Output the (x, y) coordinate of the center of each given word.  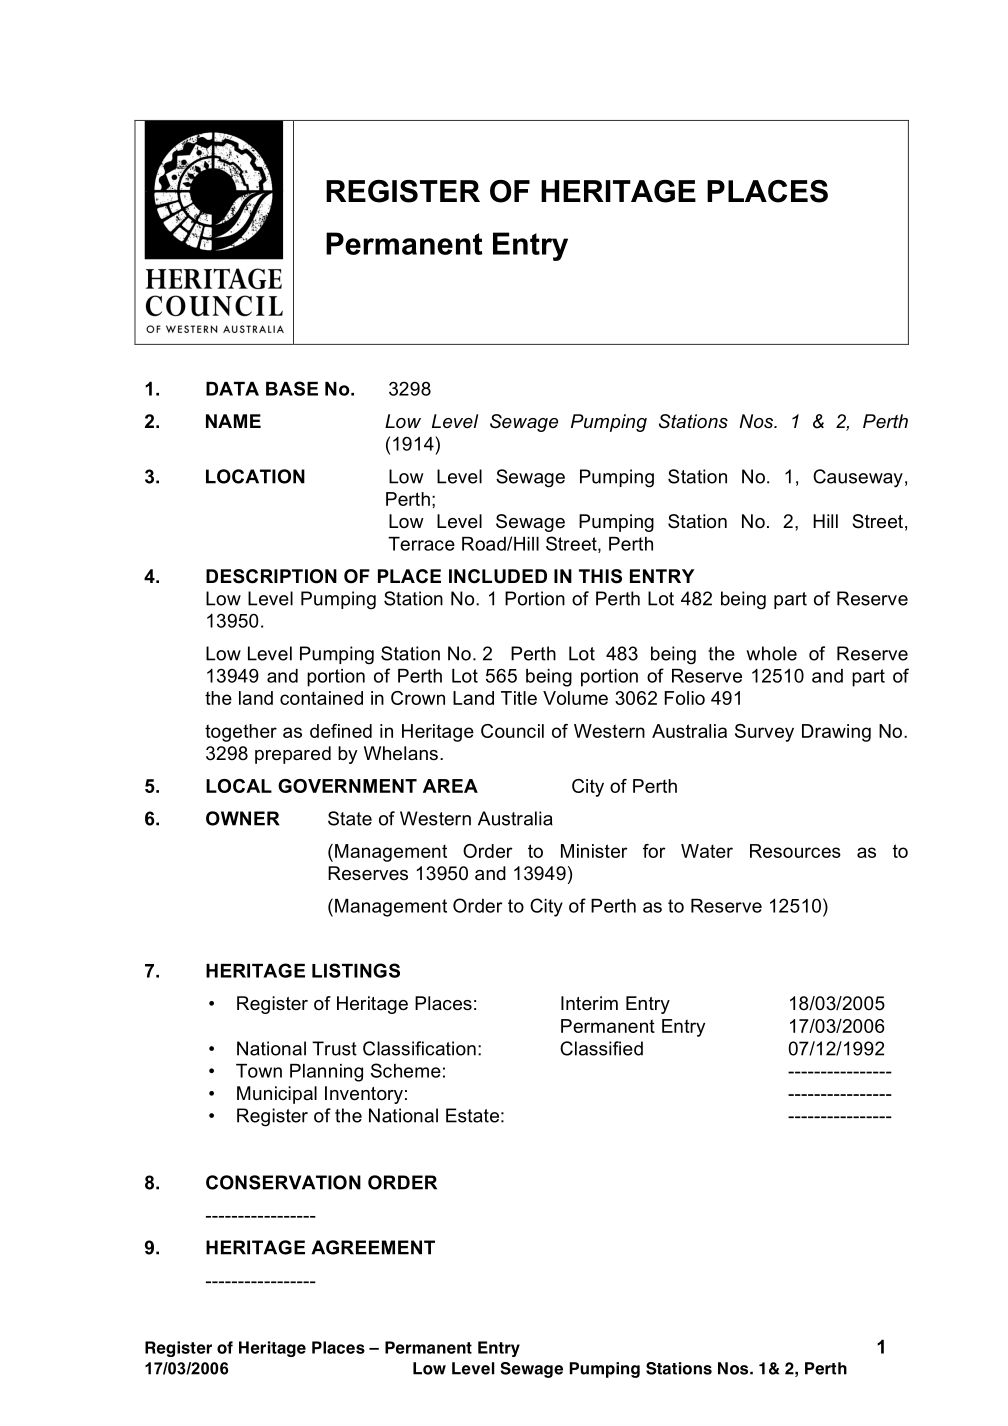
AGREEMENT (373, 1247)
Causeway (858, 478)
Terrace (421, 544)
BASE (292, 388)
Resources (795, 851)
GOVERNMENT (347, 786)
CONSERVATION (283, 1182)
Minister (594, 851)
